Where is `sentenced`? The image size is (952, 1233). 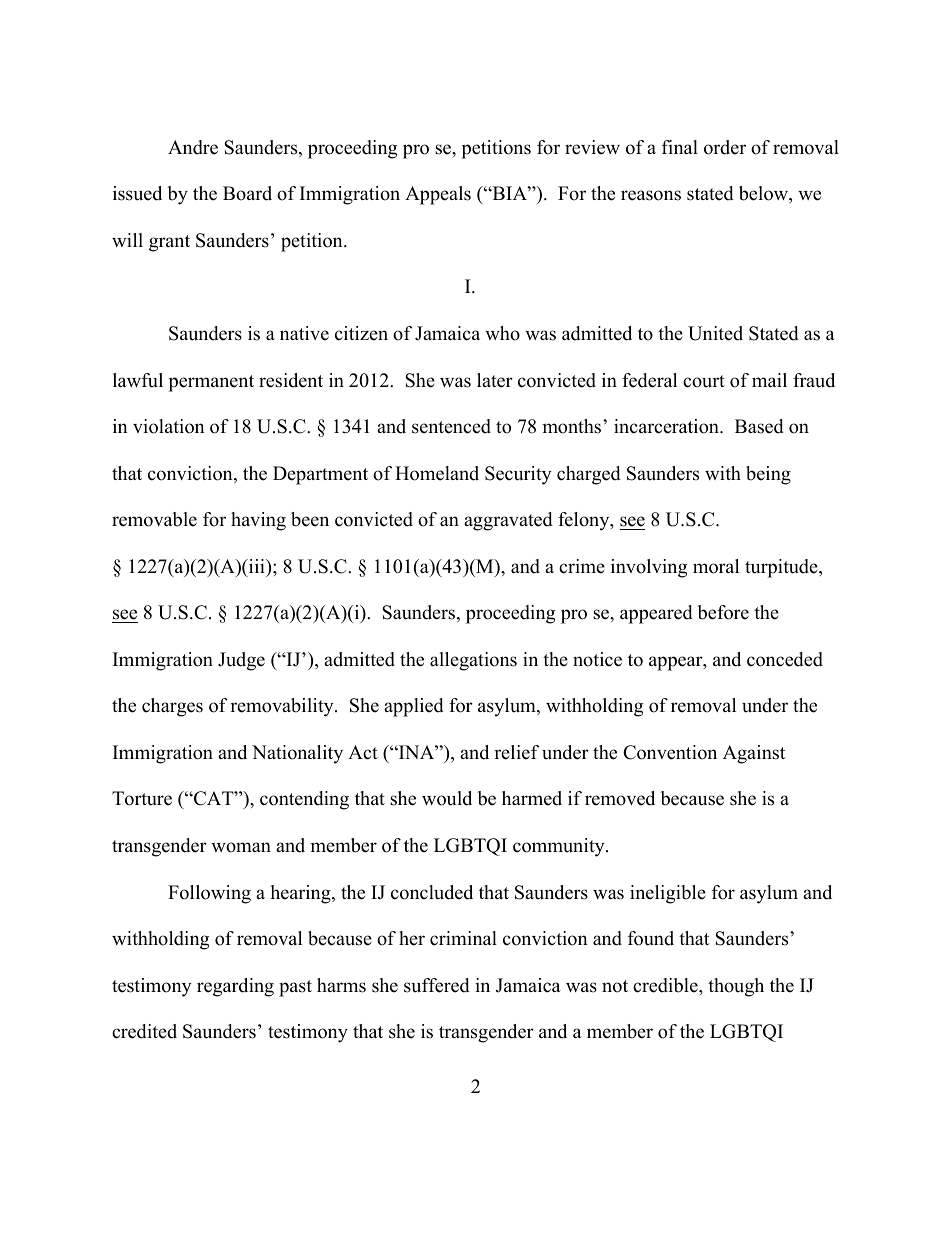 sentenced is located at coordinates (451, 426).
